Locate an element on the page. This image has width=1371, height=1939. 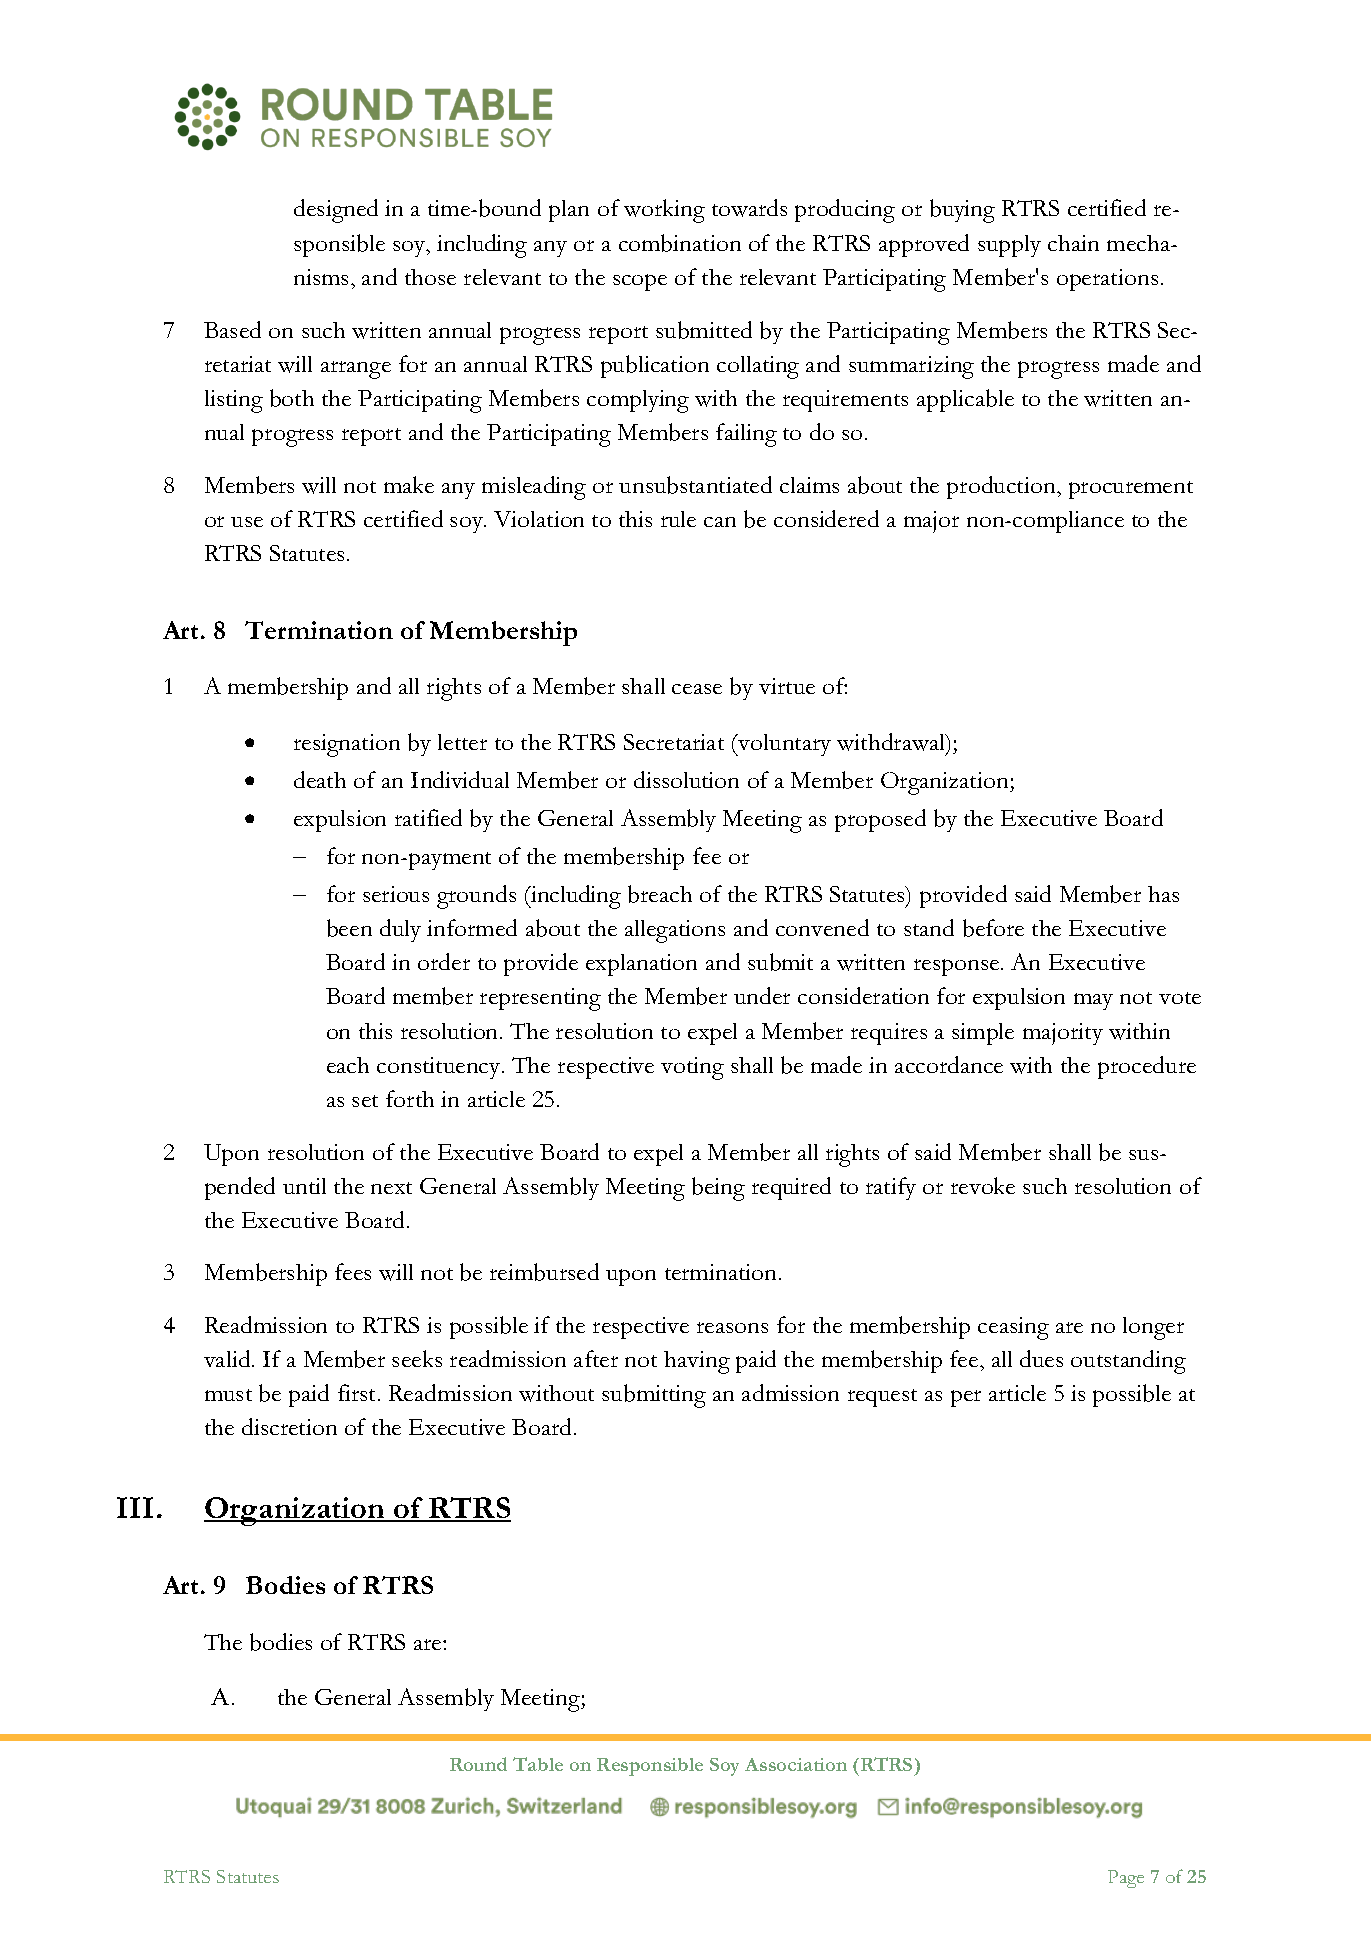
Based is located at coordinates (232, 329).
